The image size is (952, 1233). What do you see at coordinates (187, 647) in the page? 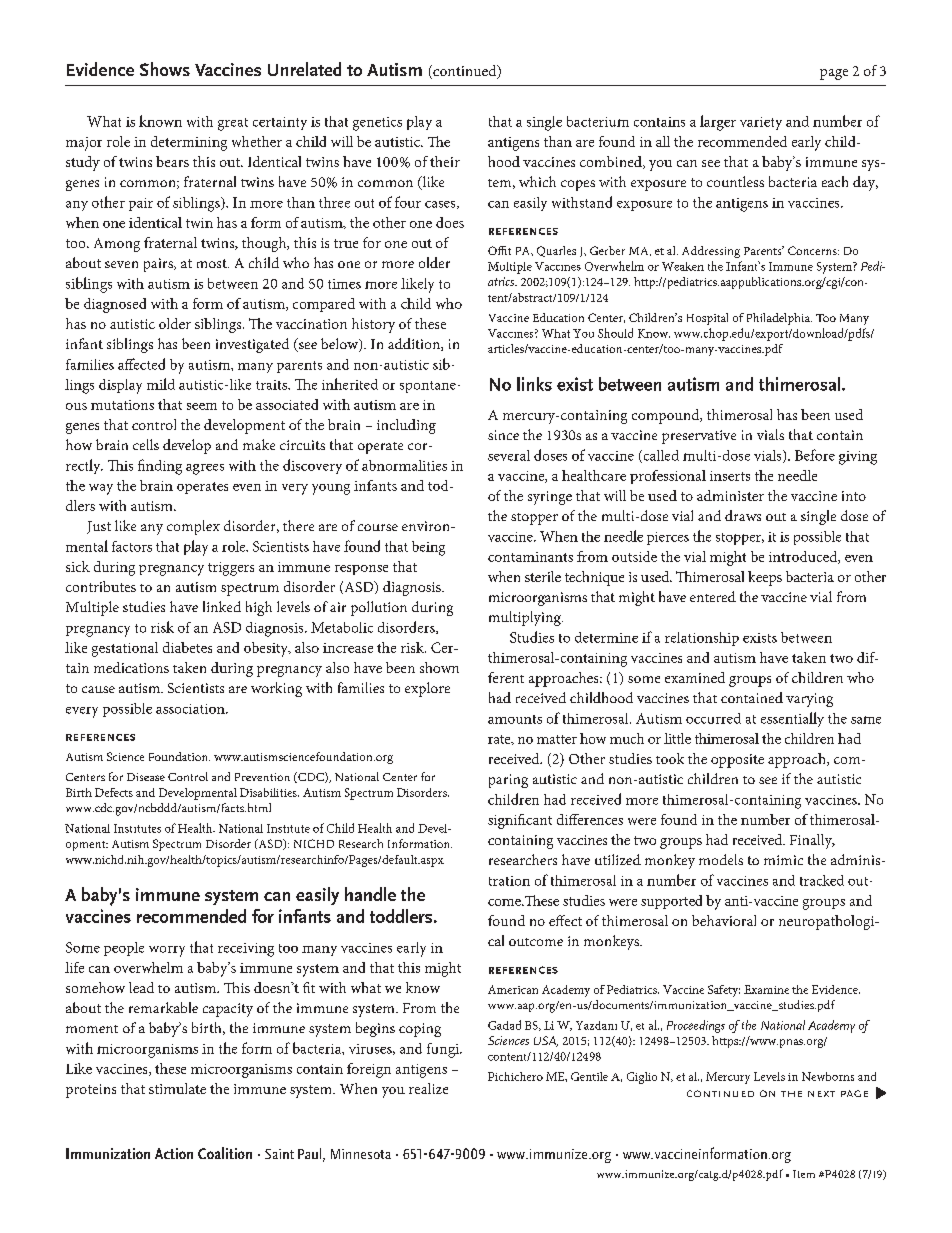
I see `diabetes` at bounding box center [187, 647].
